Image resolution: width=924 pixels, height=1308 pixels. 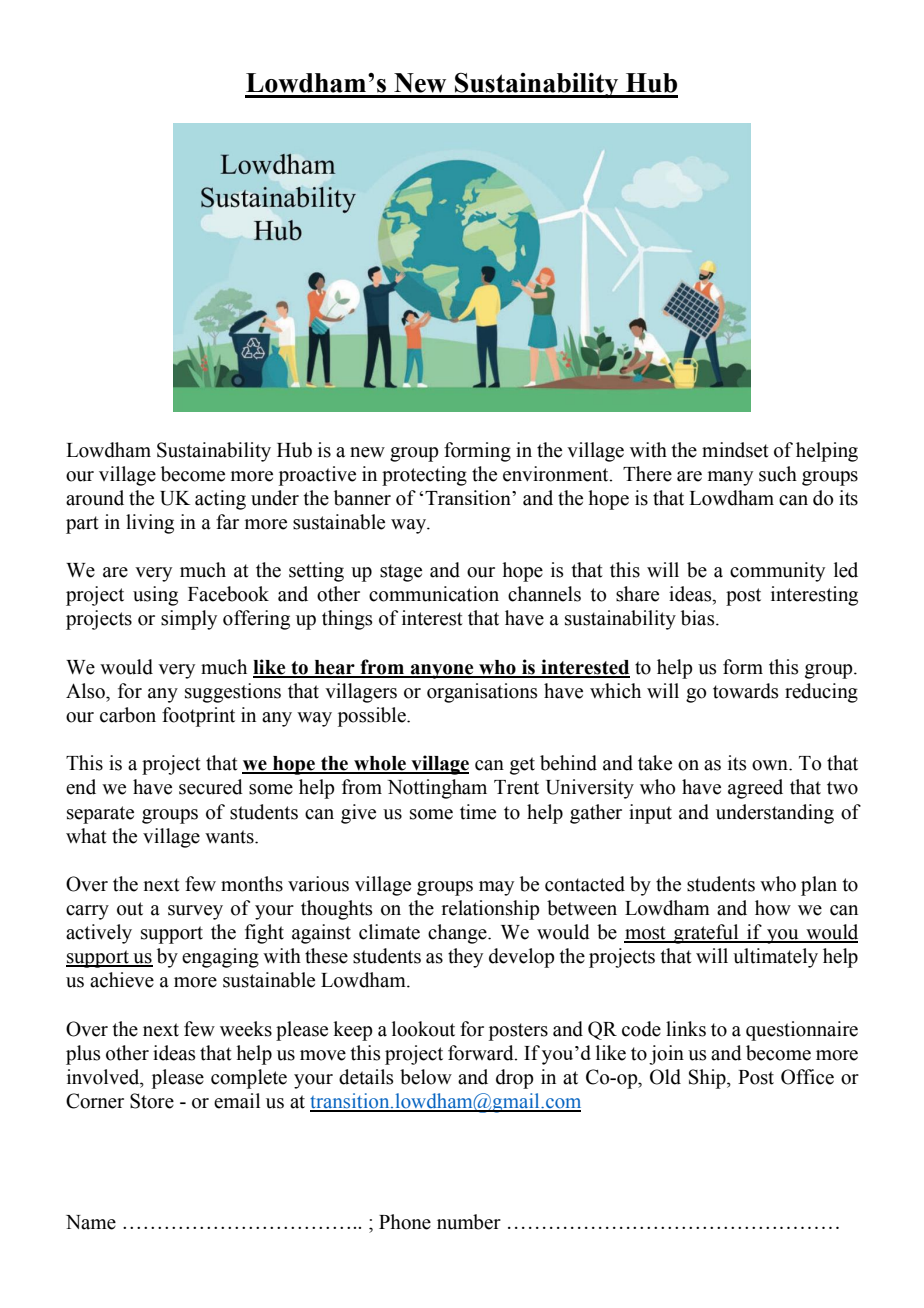 What do you see at coordinates (482, 693) in the image?
I see `organisations` at bounding box center [482, 693].
